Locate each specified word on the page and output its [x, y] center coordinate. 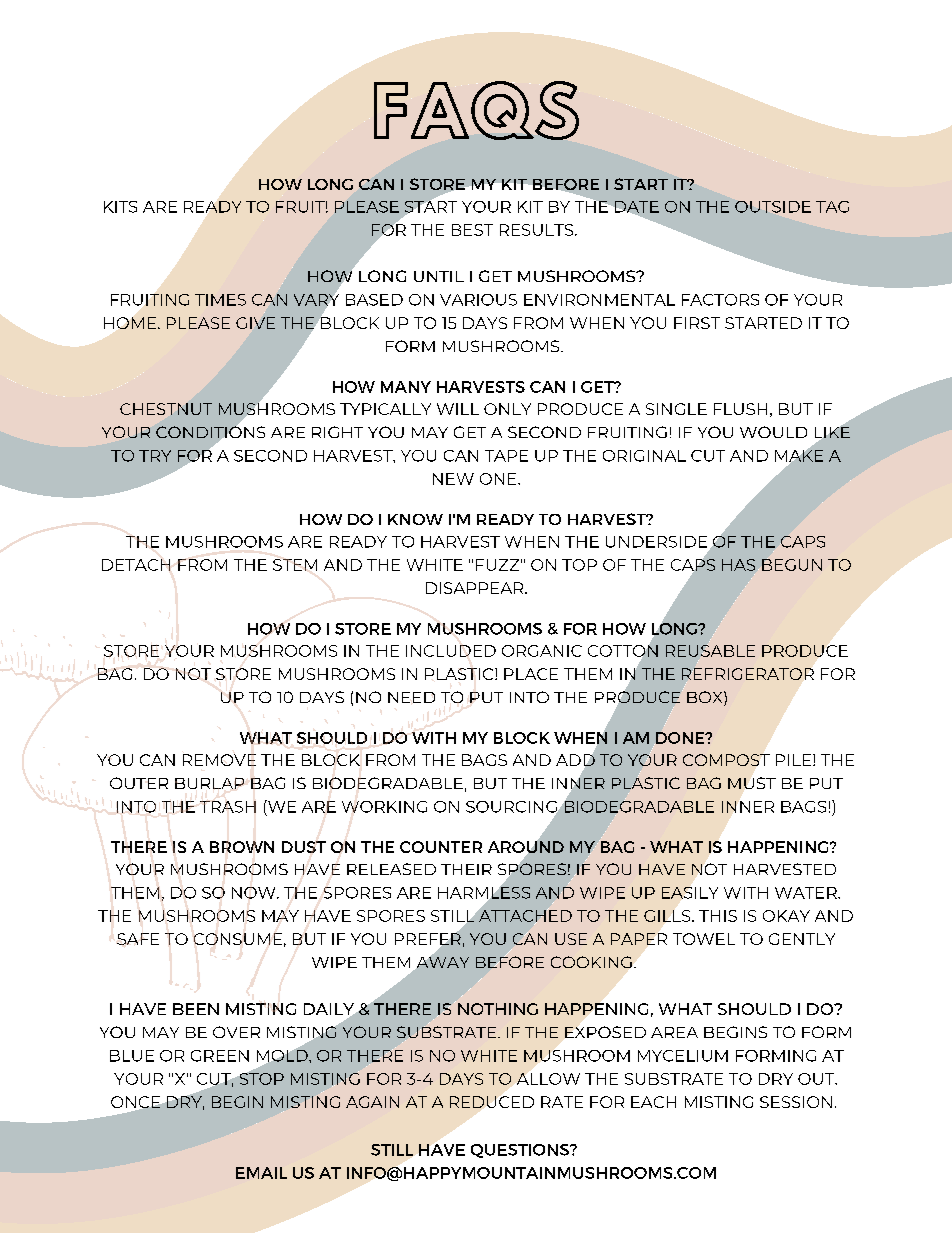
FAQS [476, 110]
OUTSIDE [773, 207]
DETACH [136, 565]
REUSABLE [710, 651]
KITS [120, 207]
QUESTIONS [521, 1151]
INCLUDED [451, 651]
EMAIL [261, 1173]
